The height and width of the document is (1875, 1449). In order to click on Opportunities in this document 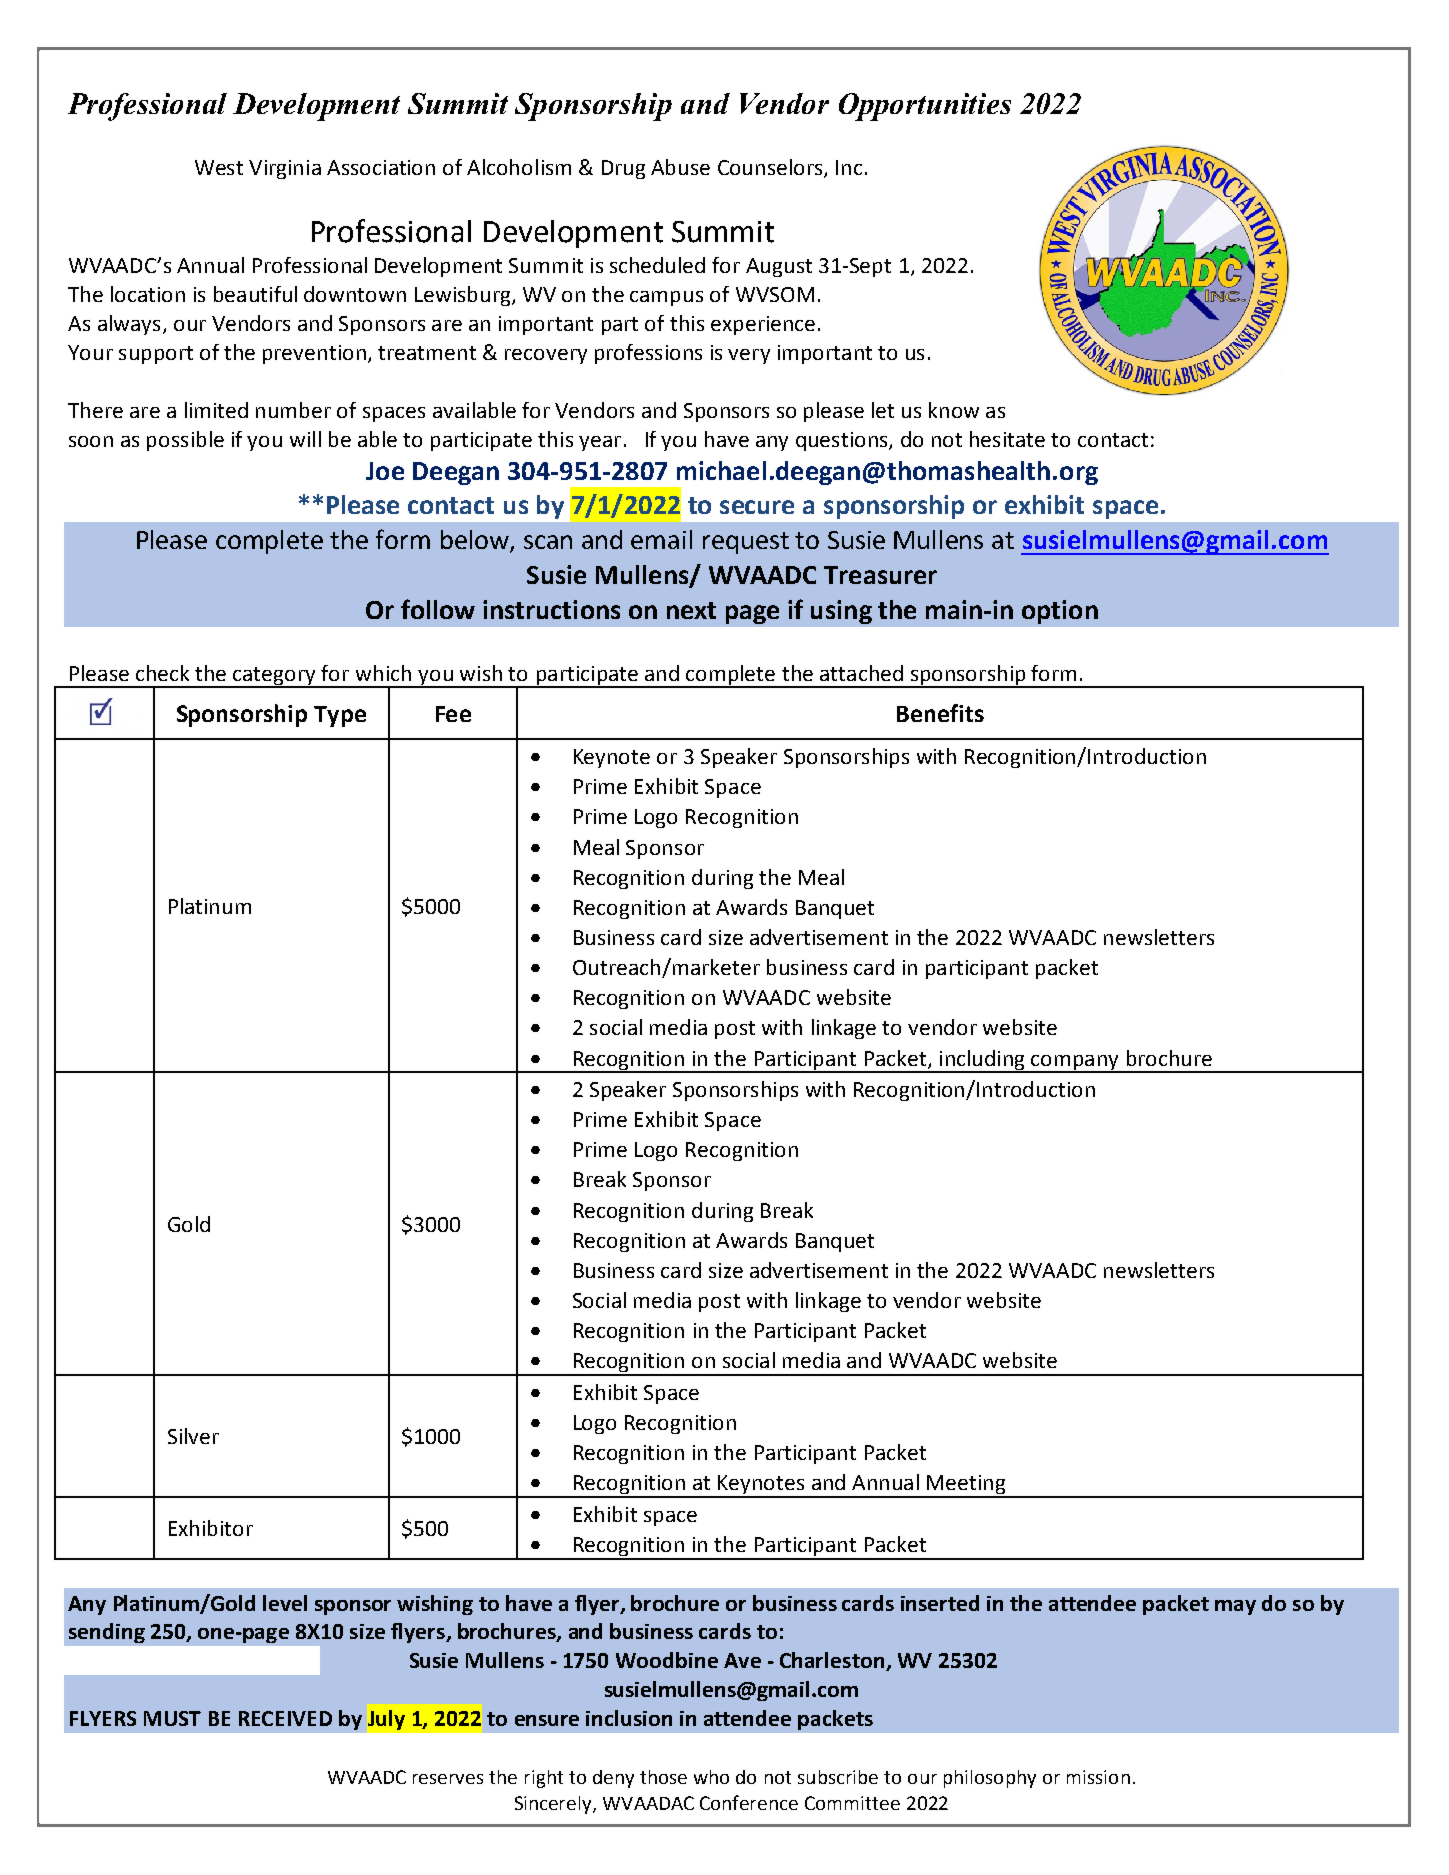, I will do `click(925, 107)`.
